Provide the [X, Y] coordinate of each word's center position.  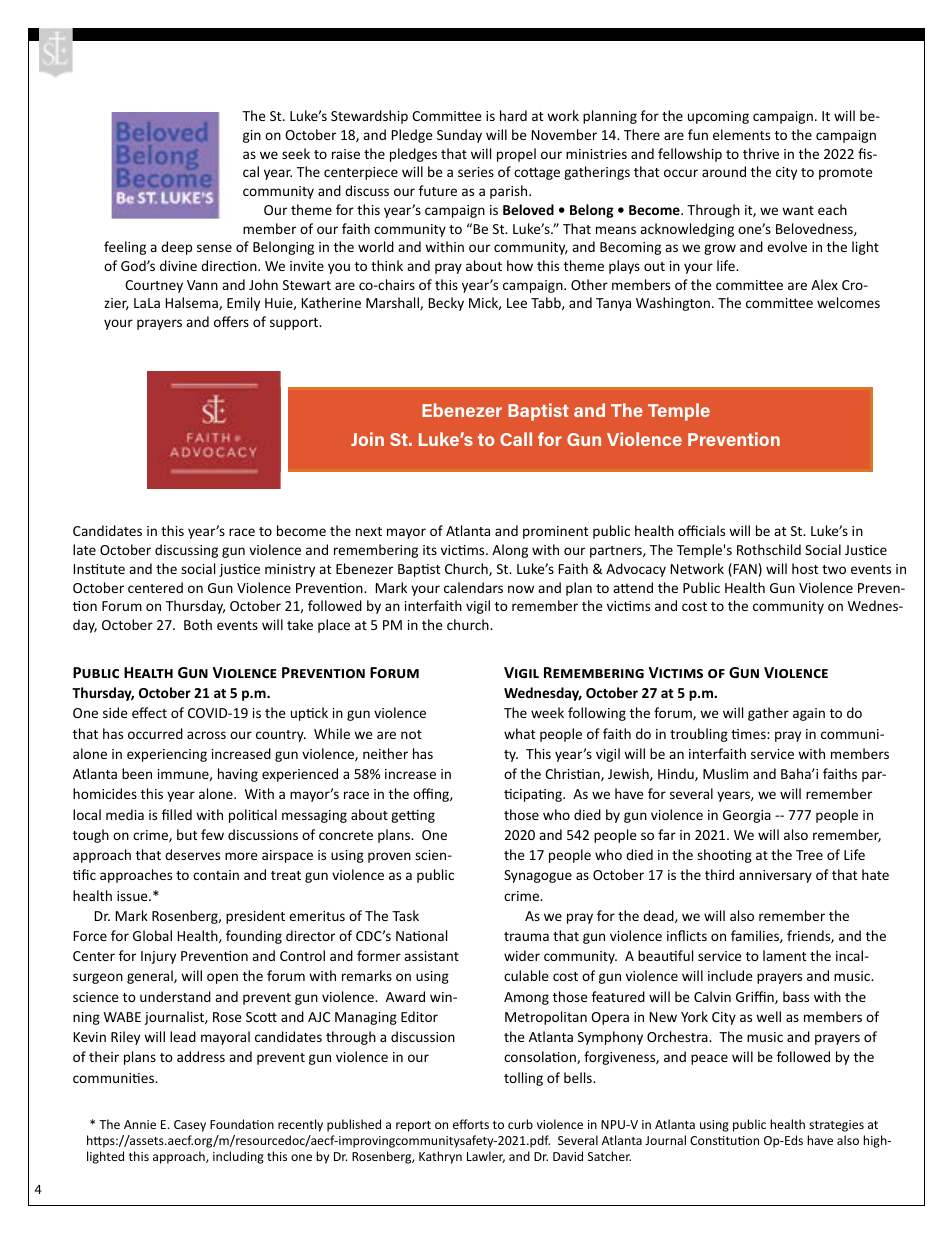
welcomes [848, 302]
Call [516, 439]
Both [198, 624]
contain [216, 875]
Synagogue [538, 876]
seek [296, 153]
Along [510, 551]
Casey [190, 1126]
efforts [471, 1124]
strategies [836, 1126]
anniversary [775, 876]
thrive [761, 153]
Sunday [459, 136]
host [805, 568]
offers [231, 321]
